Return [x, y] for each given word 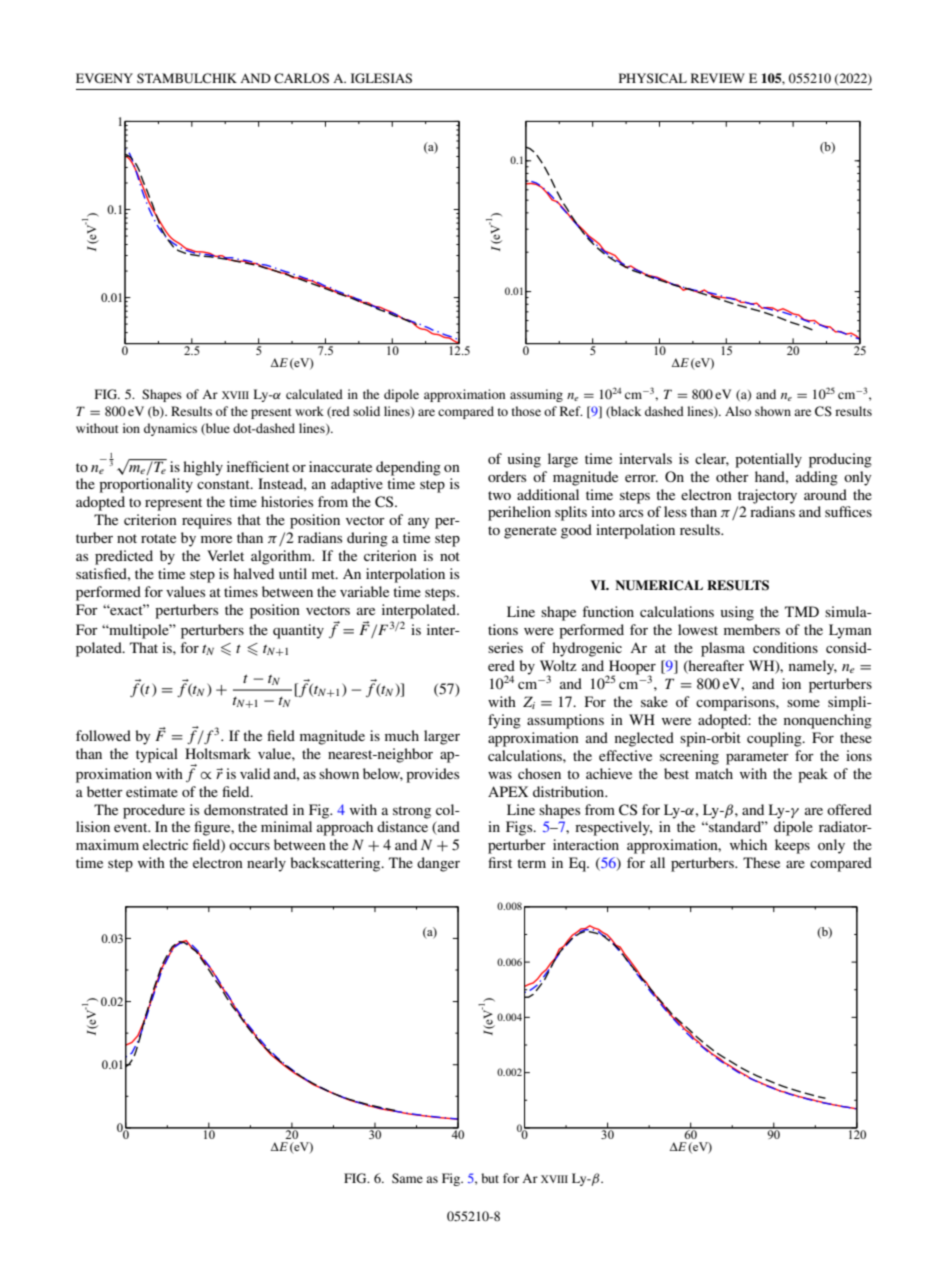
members [752, 629]
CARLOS [301, 78]
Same [407, 1178]
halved [253, 573]
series [505, 647]
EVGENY [104, 78]
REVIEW [718, 78]
